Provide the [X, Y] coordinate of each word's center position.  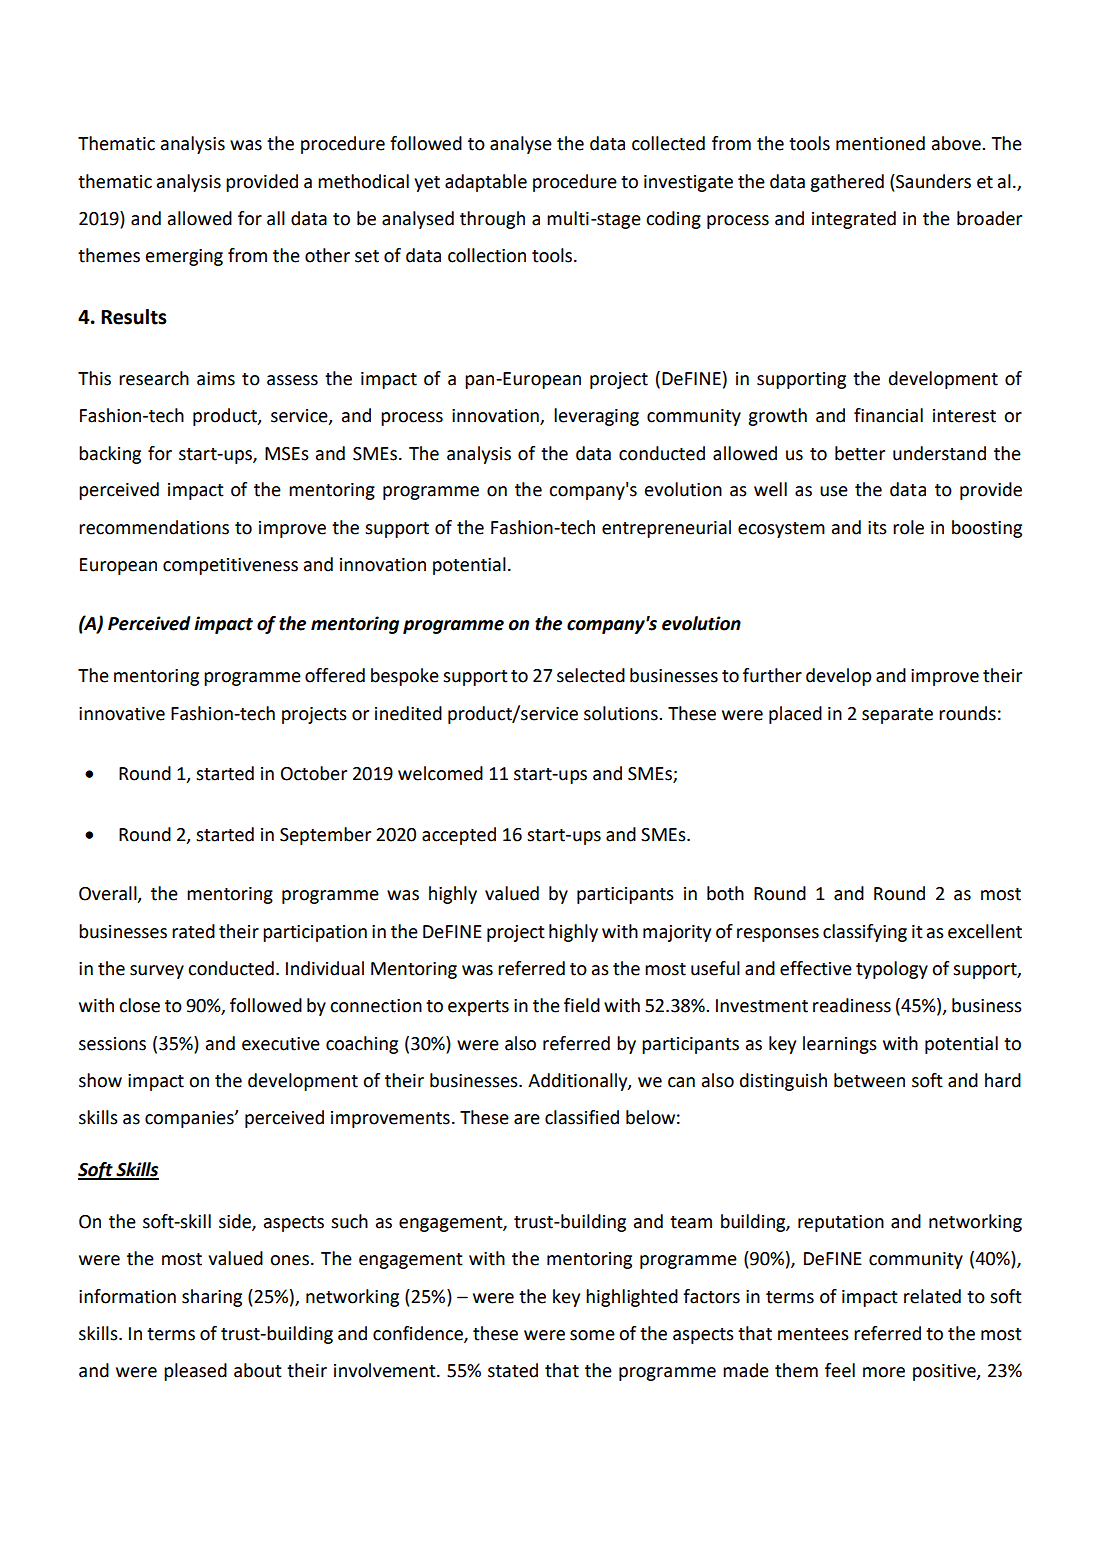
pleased [195, 1372]
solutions [622, 713]
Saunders [932, 181]
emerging [184, 257]
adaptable [486, 183]
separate [897, 716]
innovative [122, 714]
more [884, 1372]
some [592, 1335]
